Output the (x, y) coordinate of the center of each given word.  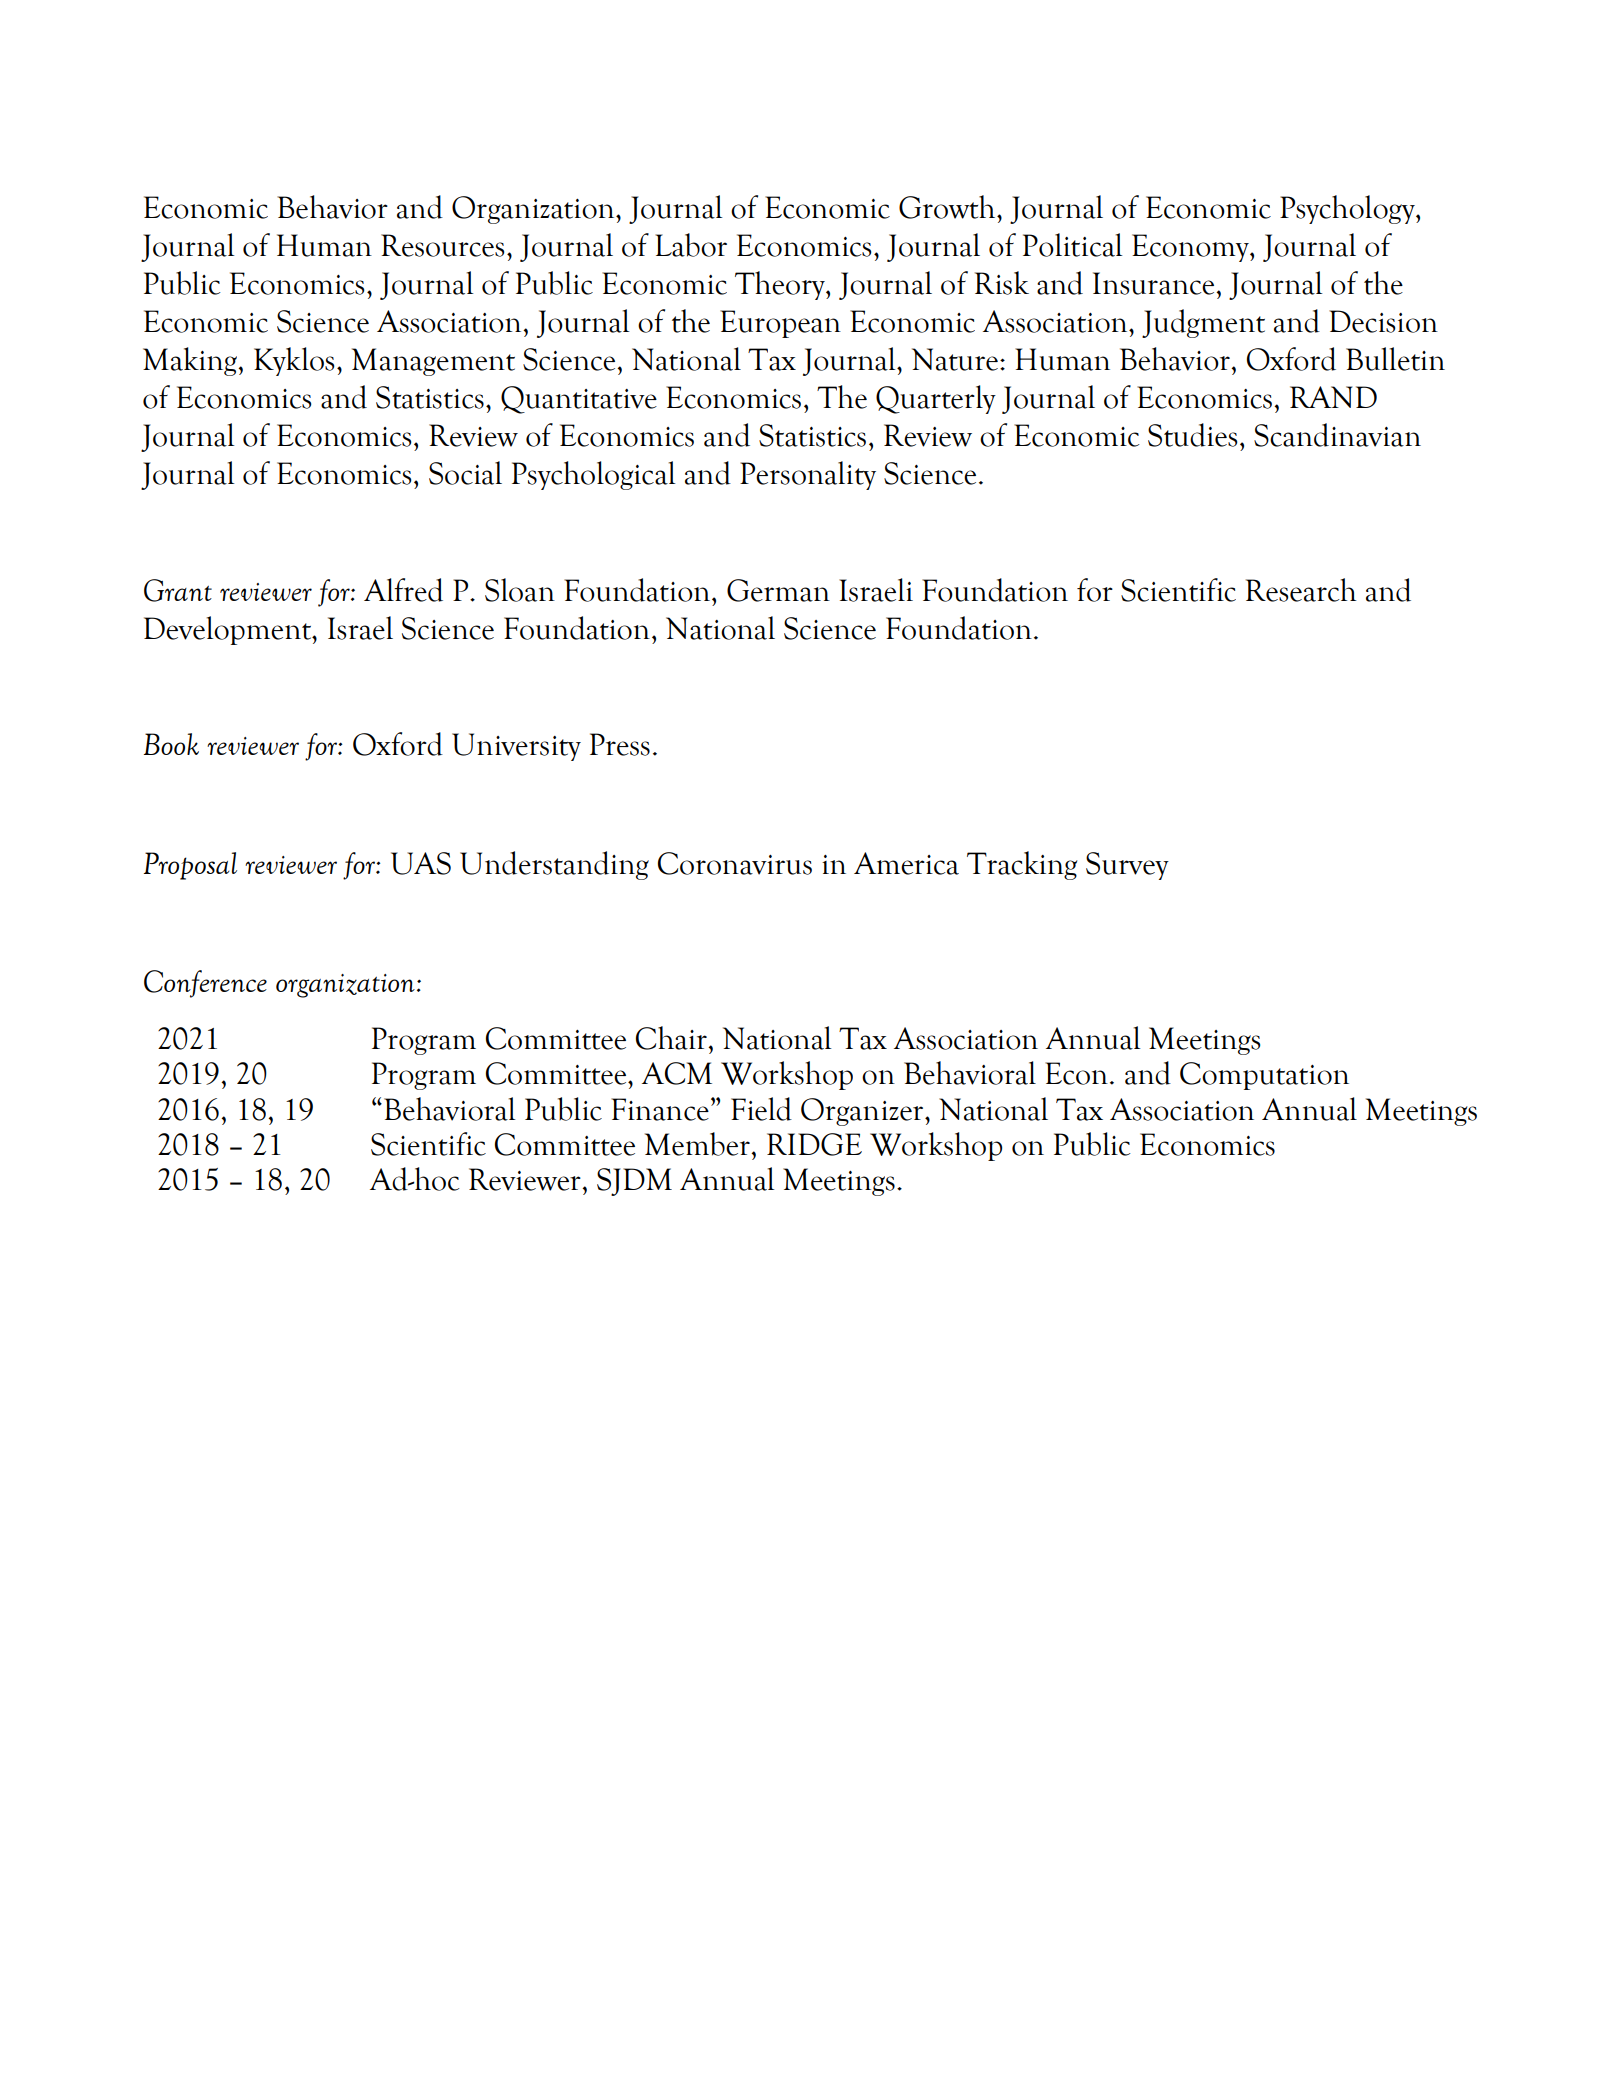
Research (1301, 590)
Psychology (1348, 209)
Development (229, 630)
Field (761, 1109)
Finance (660, 1109)
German (778, 590)
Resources (442, 245)
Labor (691, 245)
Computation (1264, 1076)
